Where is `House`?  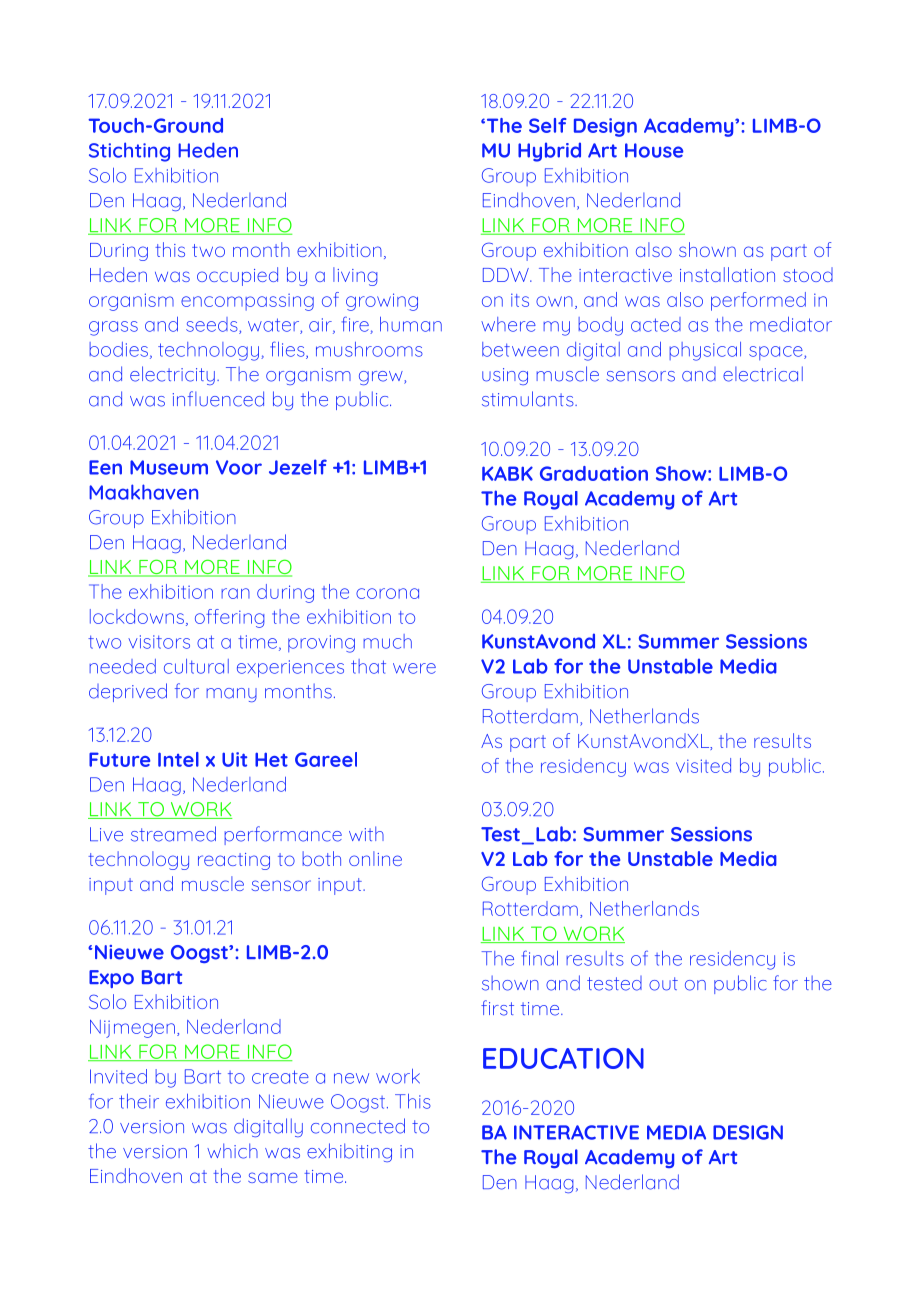 House is located at coordinates (654, 150).
